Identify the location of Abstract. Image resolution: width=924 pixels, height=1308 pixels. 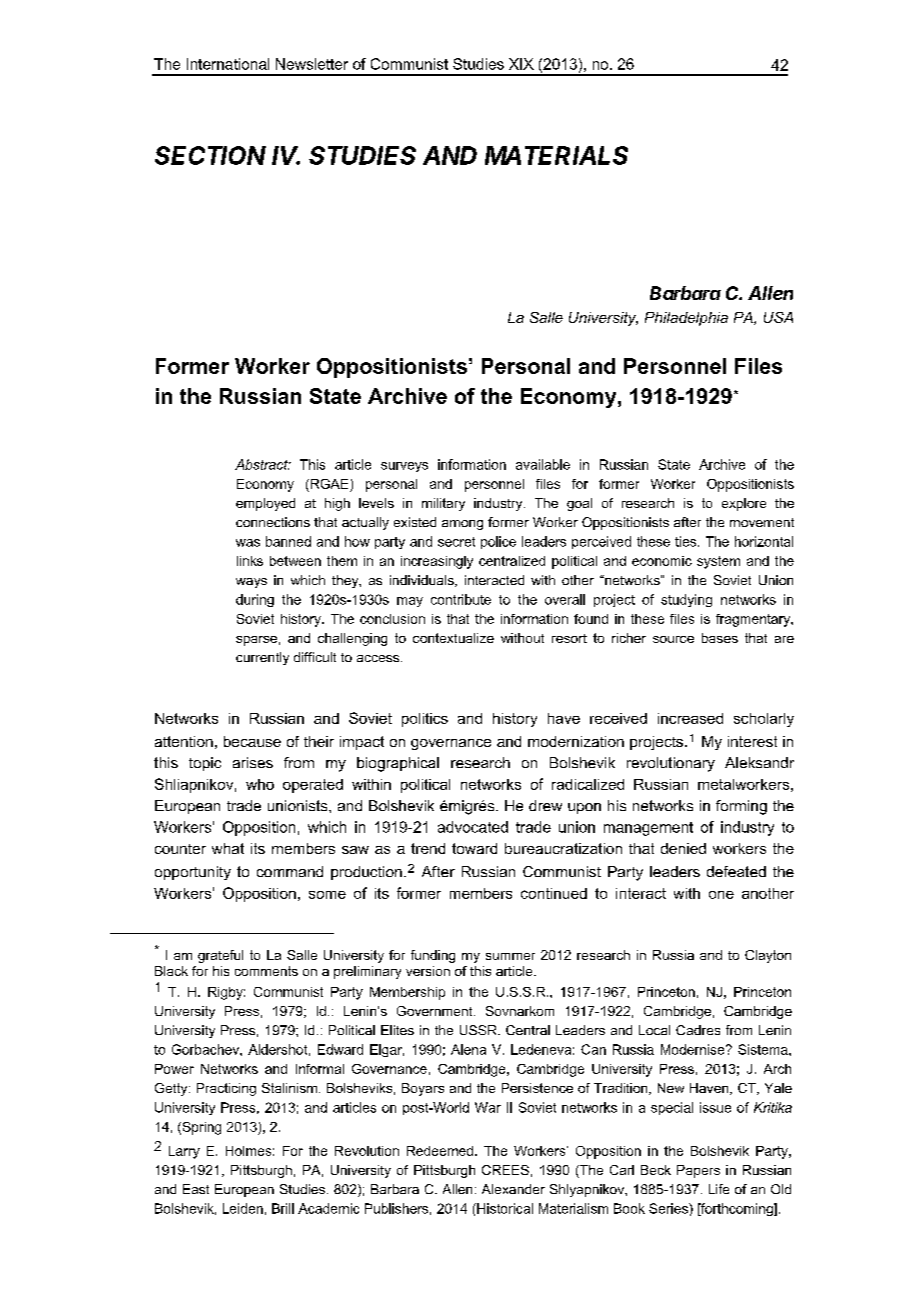
(262, 464).
